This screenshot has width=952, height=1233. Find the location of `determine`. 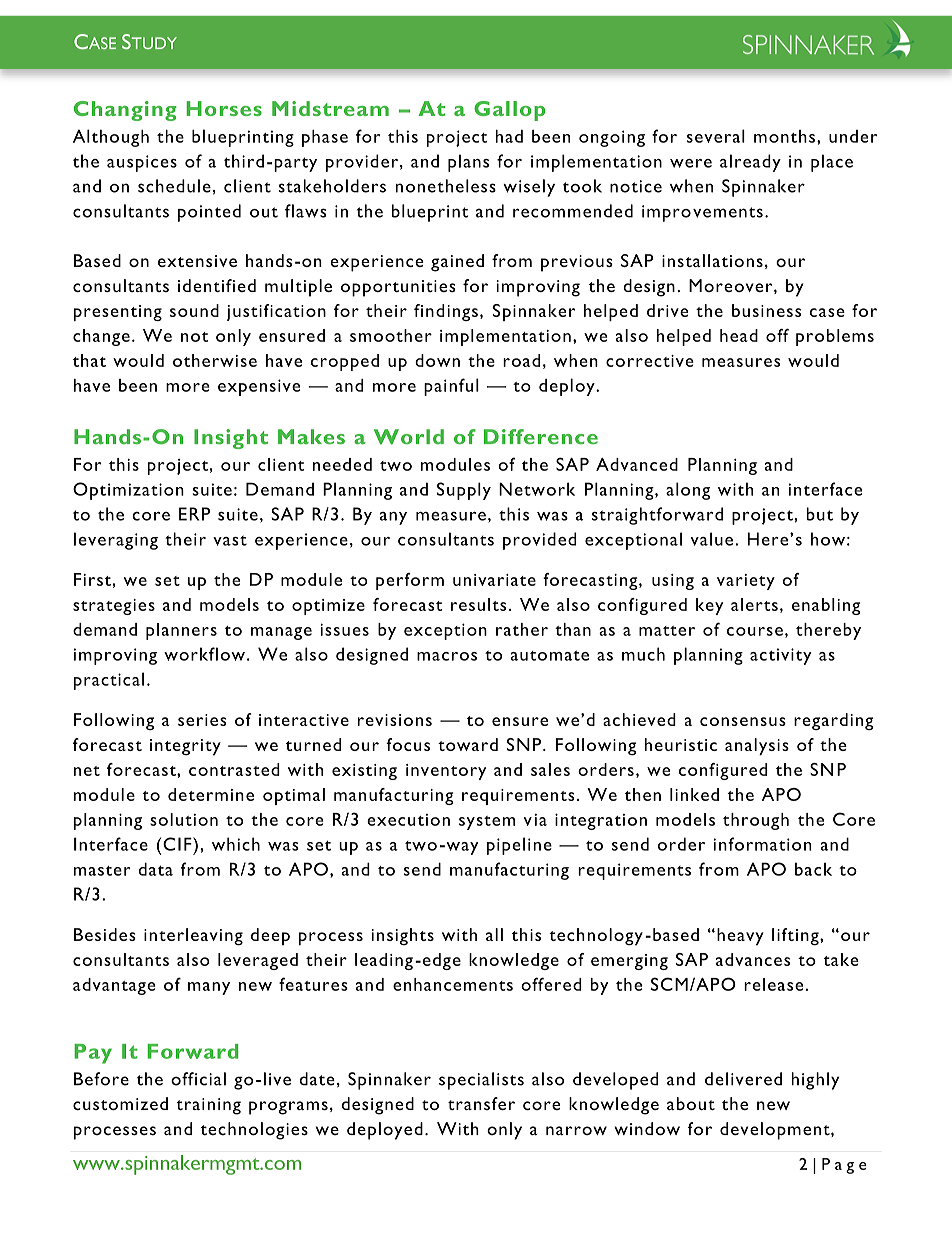

determine is located at coordinates (211, 794).
